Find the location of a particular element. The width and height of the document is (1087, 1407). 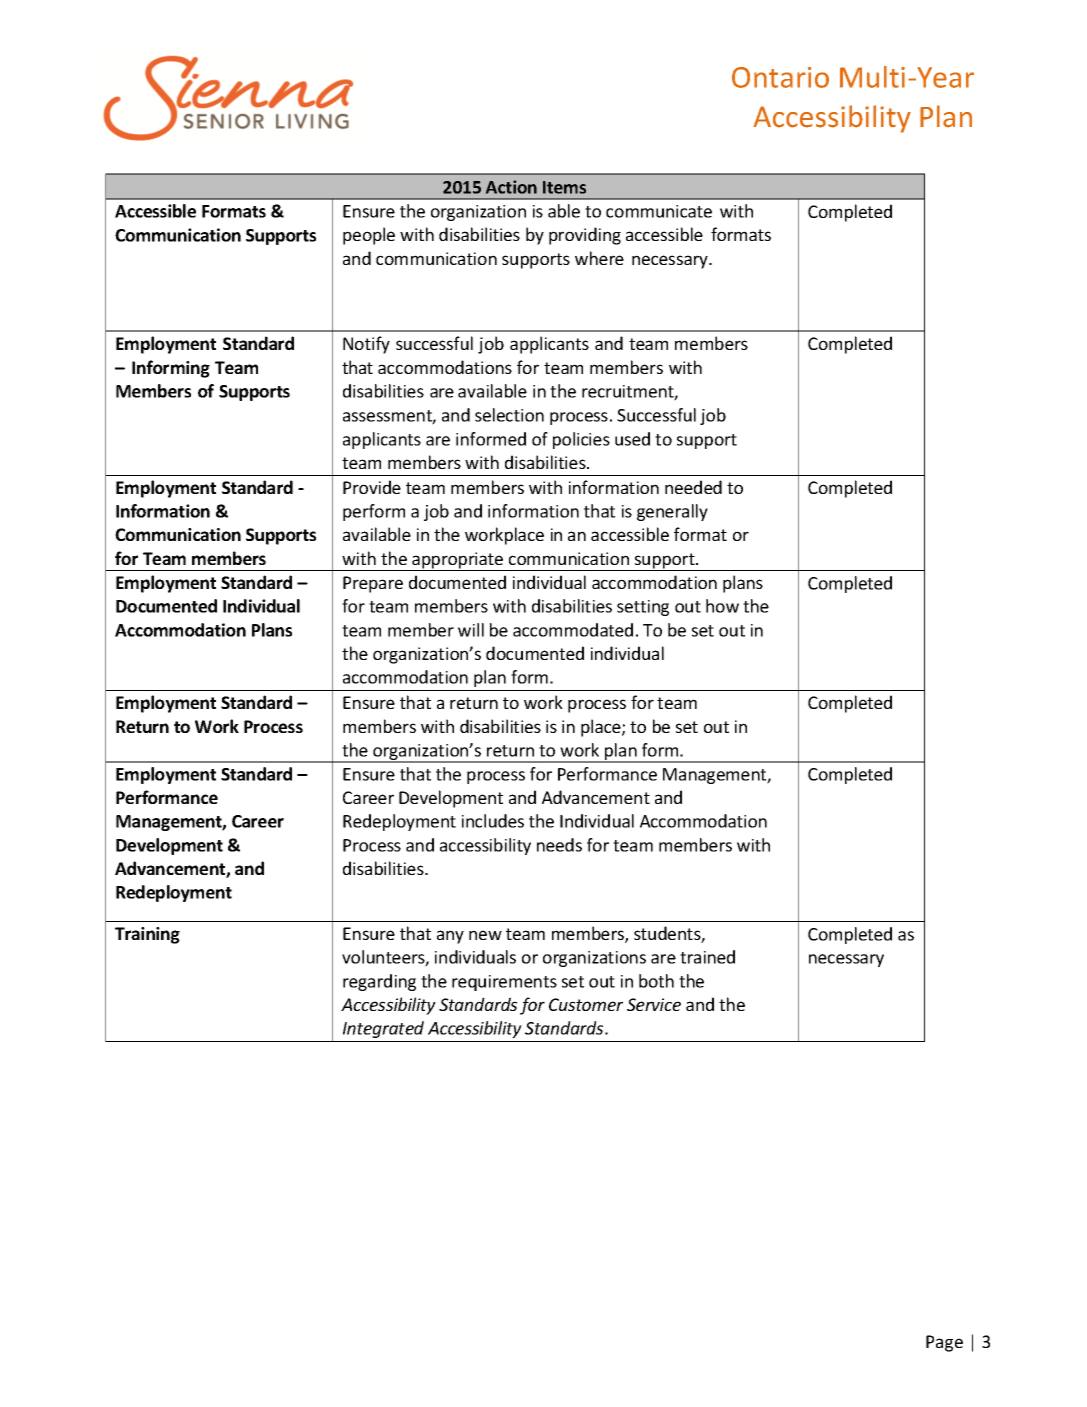

people is located at coordinates (369, 236).
